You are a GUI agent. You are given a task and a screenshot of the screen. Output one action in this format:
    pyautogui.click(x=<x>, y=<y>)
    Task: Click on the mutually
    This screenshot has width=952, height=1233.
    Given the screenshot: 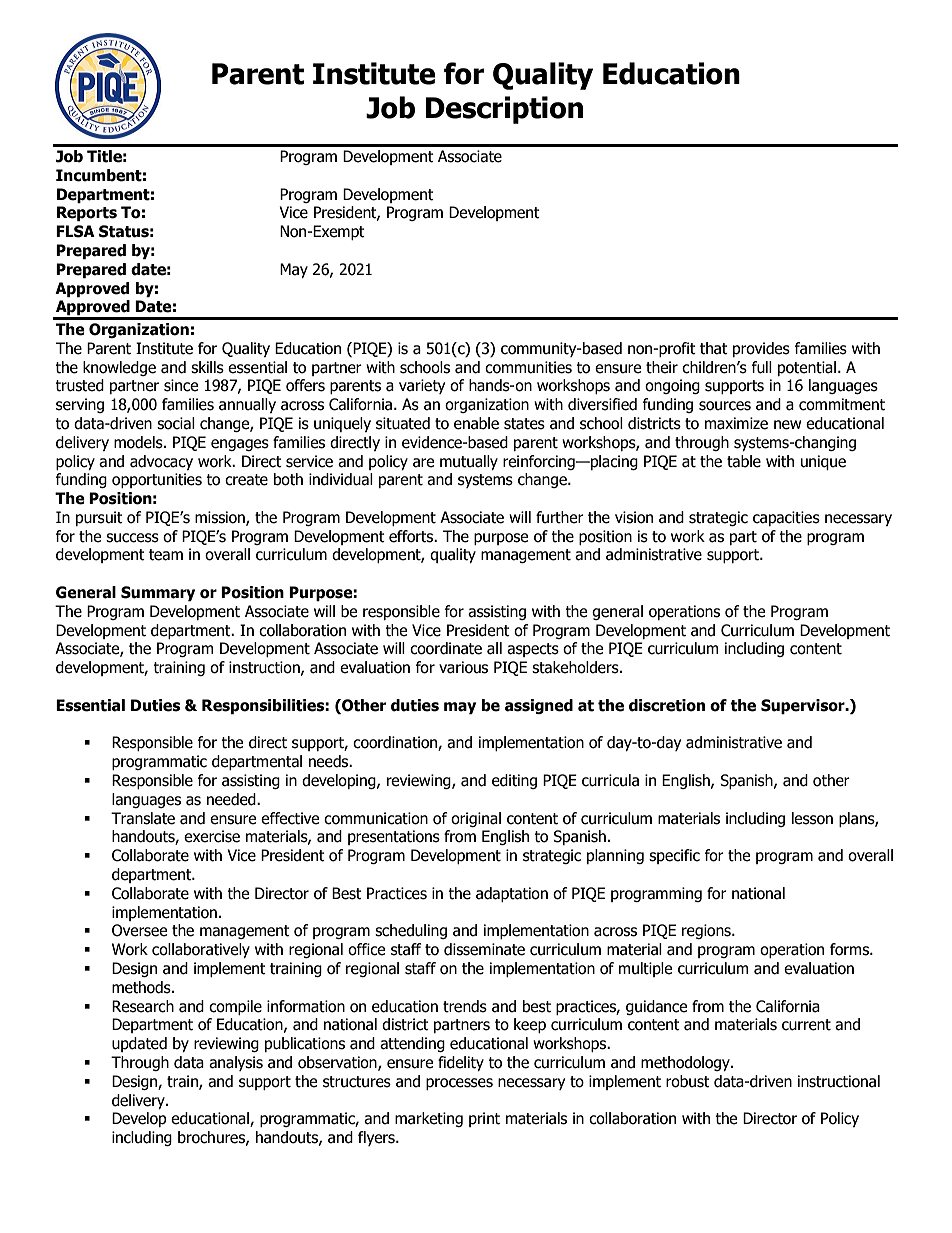 What is the action you would take?
    pyautogui.click(x=469, y=462)
